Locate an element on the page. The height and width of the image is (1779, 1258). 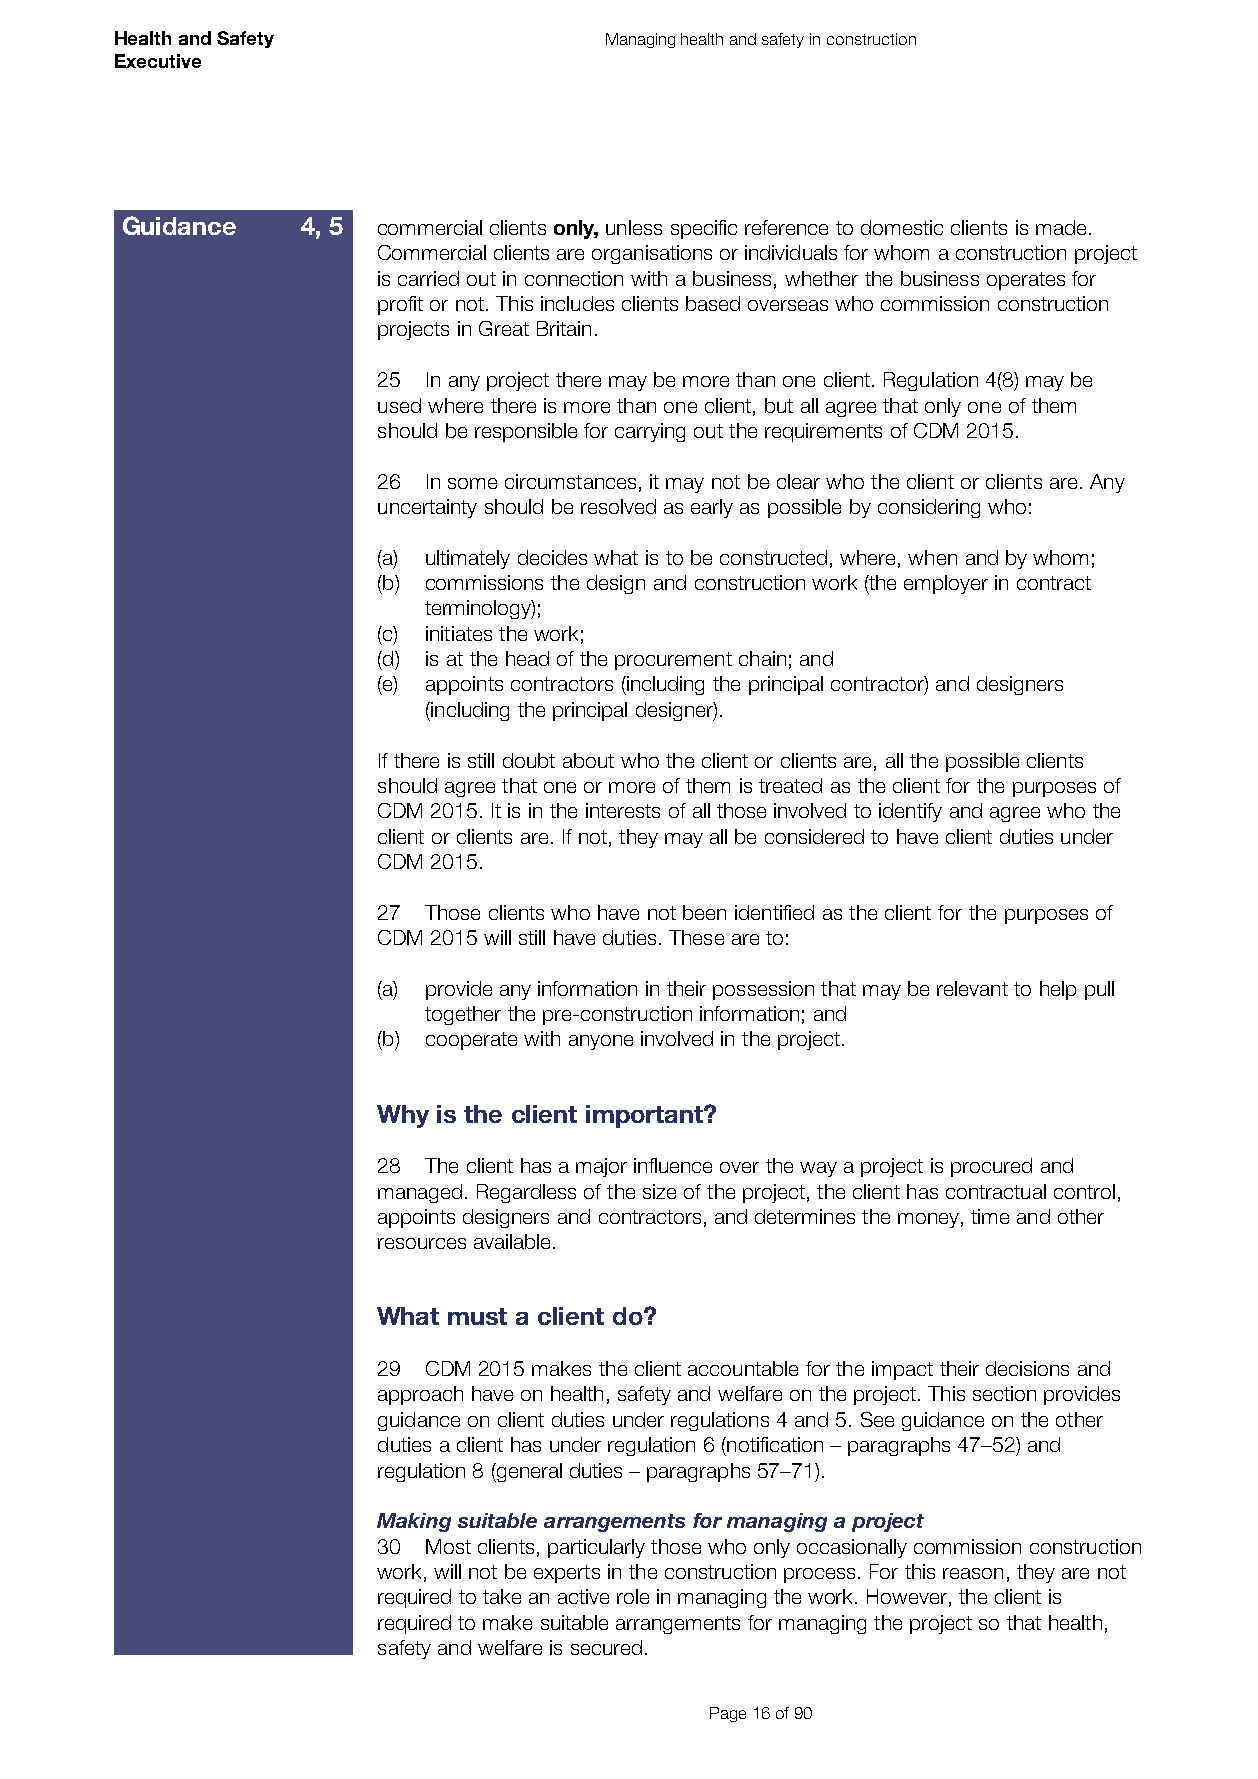
identify is located at coordinates (910, 812).
